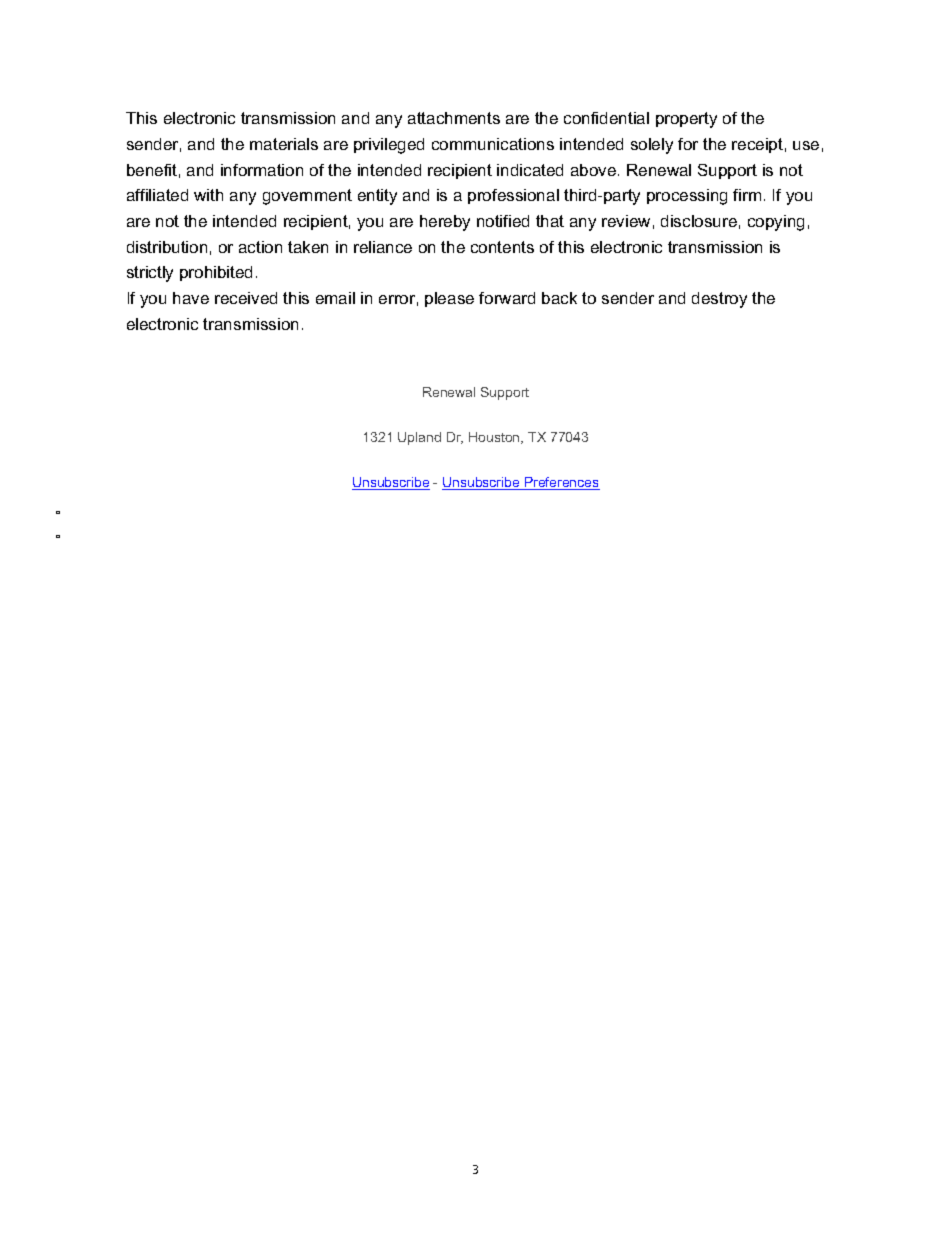 Image resolution: width=952 pixels, height=1233 pixels. I want to click on attachments, so click(454, 118).
